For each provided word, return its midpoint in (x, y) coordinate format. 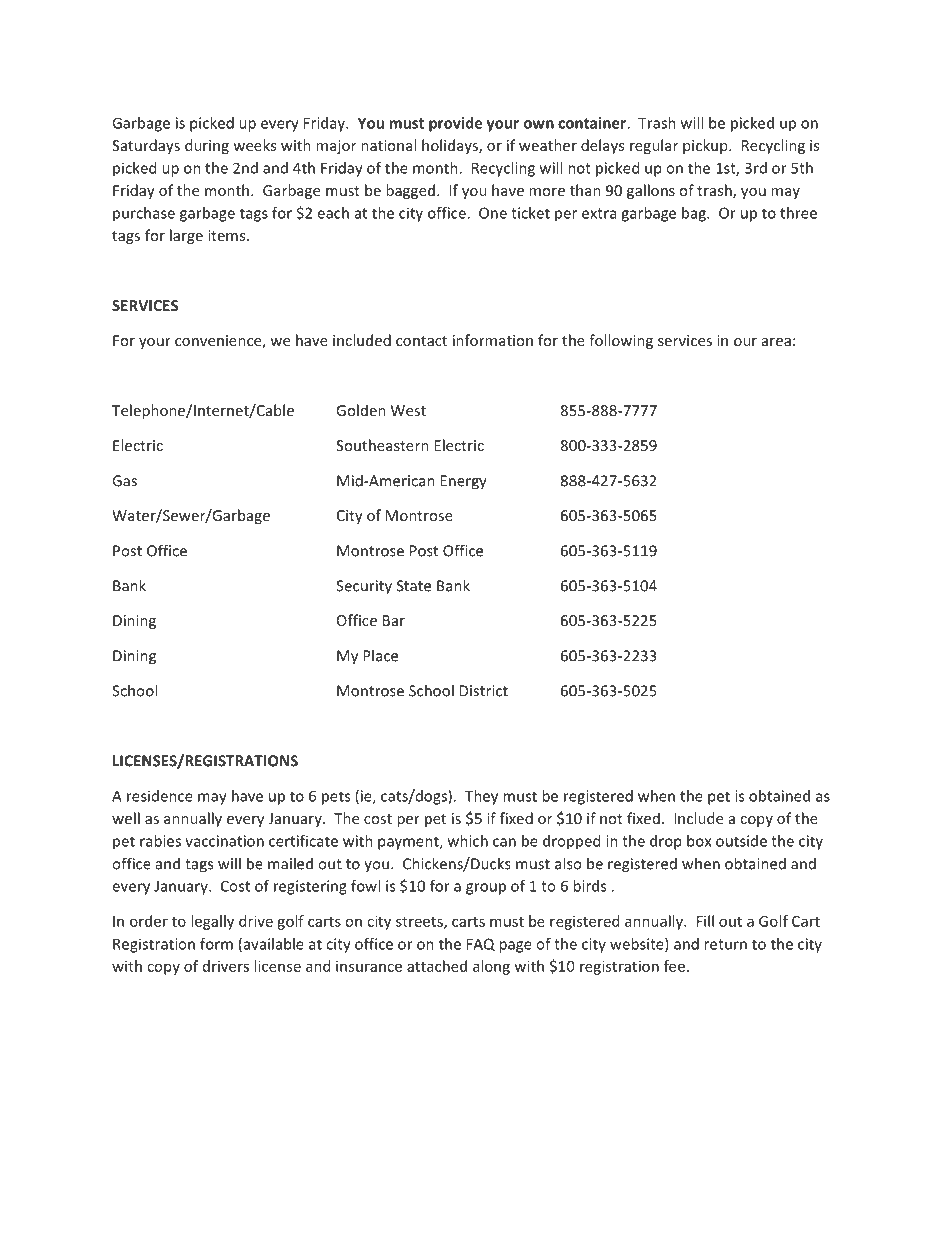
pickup (706, 146)
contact (421, 341)
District (484, 691)
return (725, 944)
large (186, 236)
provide (455, 124)
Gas (124, 481)
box (699, 841)
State (414, 586)
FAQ (481, 944)
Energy (463, 482)
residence (160, 796)
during (207, 146)
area (776, 342)
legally (212, 922)
